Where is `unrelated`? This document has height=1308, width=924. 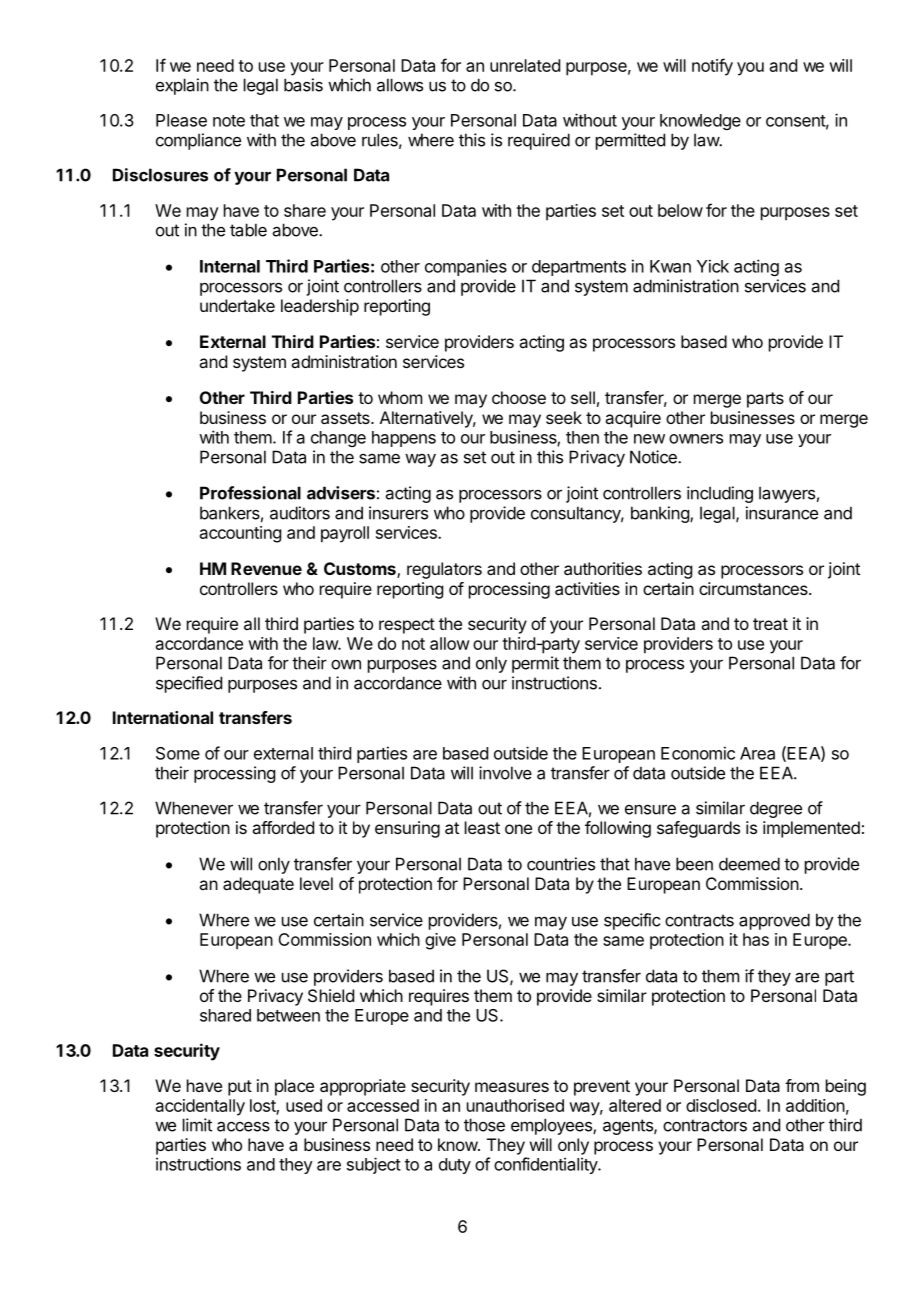
unrelated is located at coordinates (525, 65).
